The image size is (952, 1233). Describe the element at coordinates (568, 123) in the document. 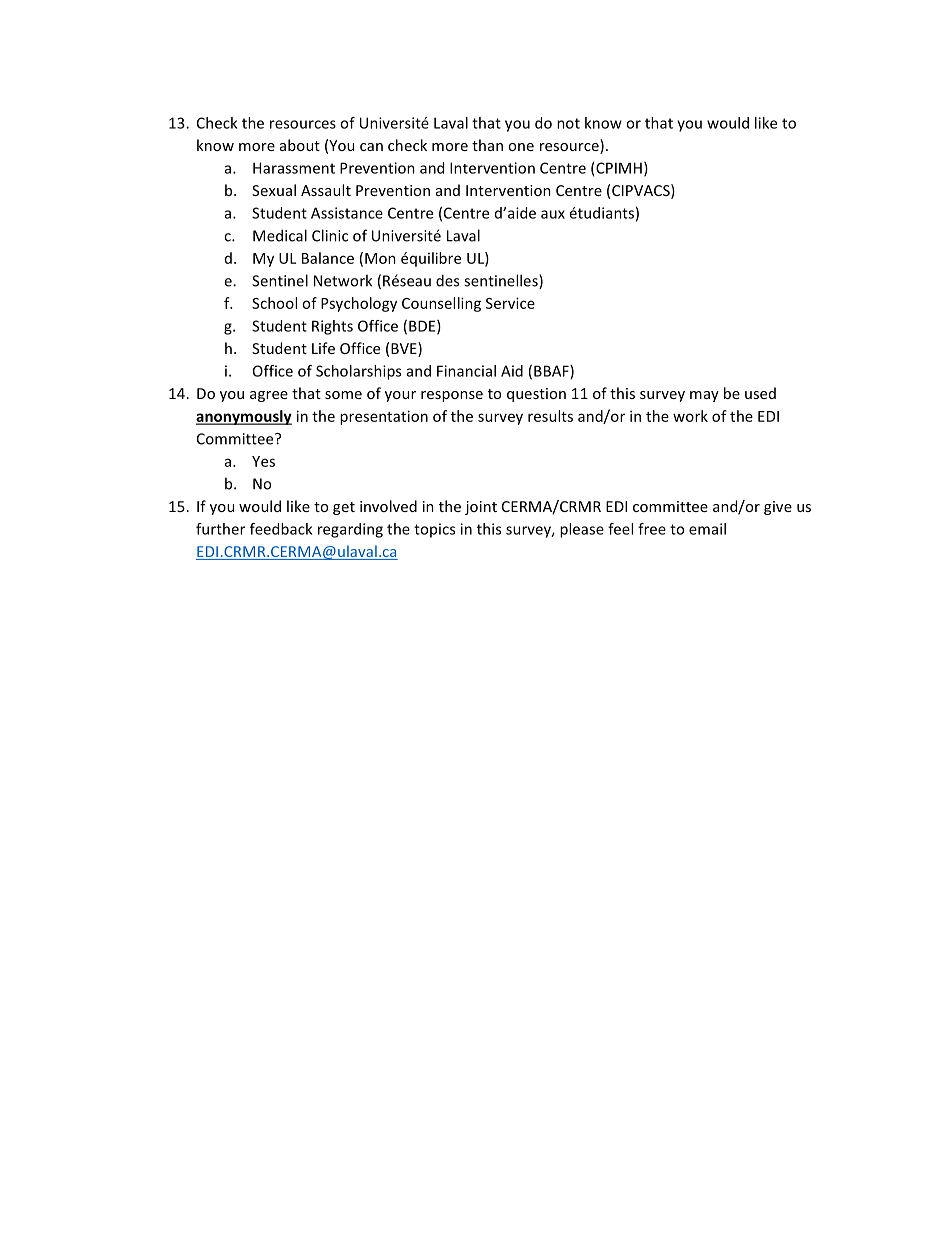

I see `not` at that location.
